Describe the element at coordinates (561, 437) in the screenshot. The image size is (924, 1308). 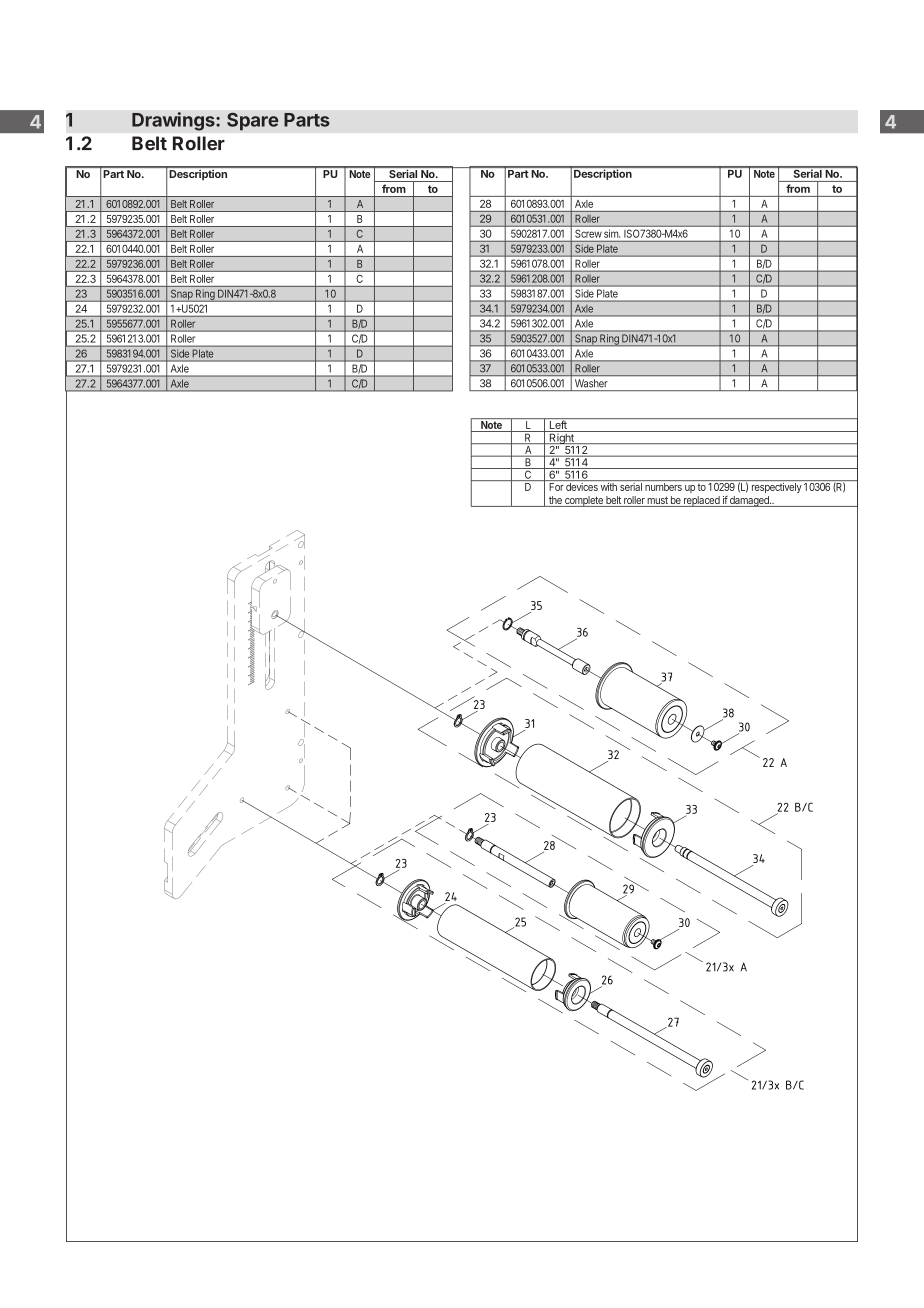
I see `Right` at that location.
